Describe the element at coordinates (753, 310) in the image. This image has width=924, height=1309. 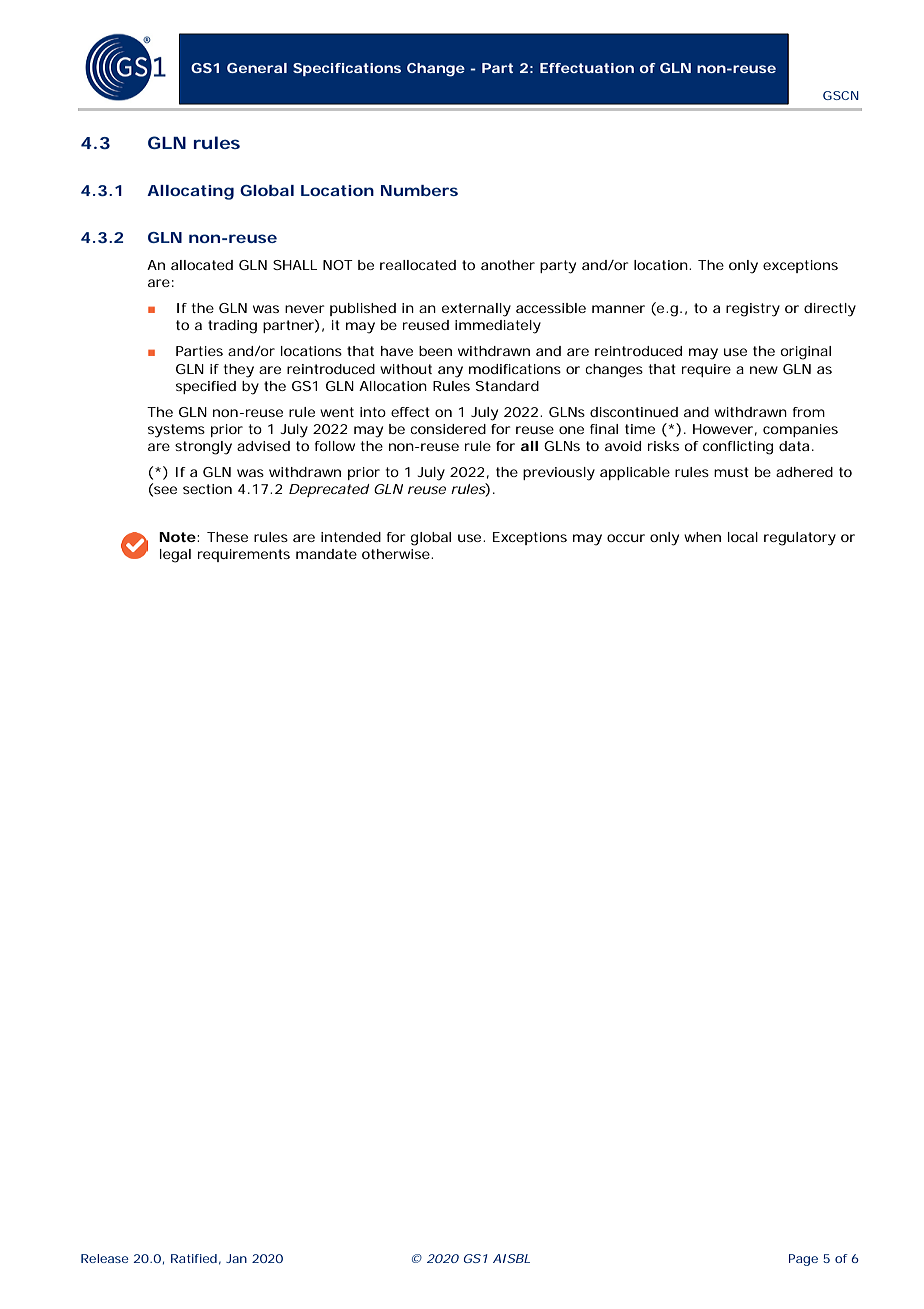
I see `registry` at that location.
